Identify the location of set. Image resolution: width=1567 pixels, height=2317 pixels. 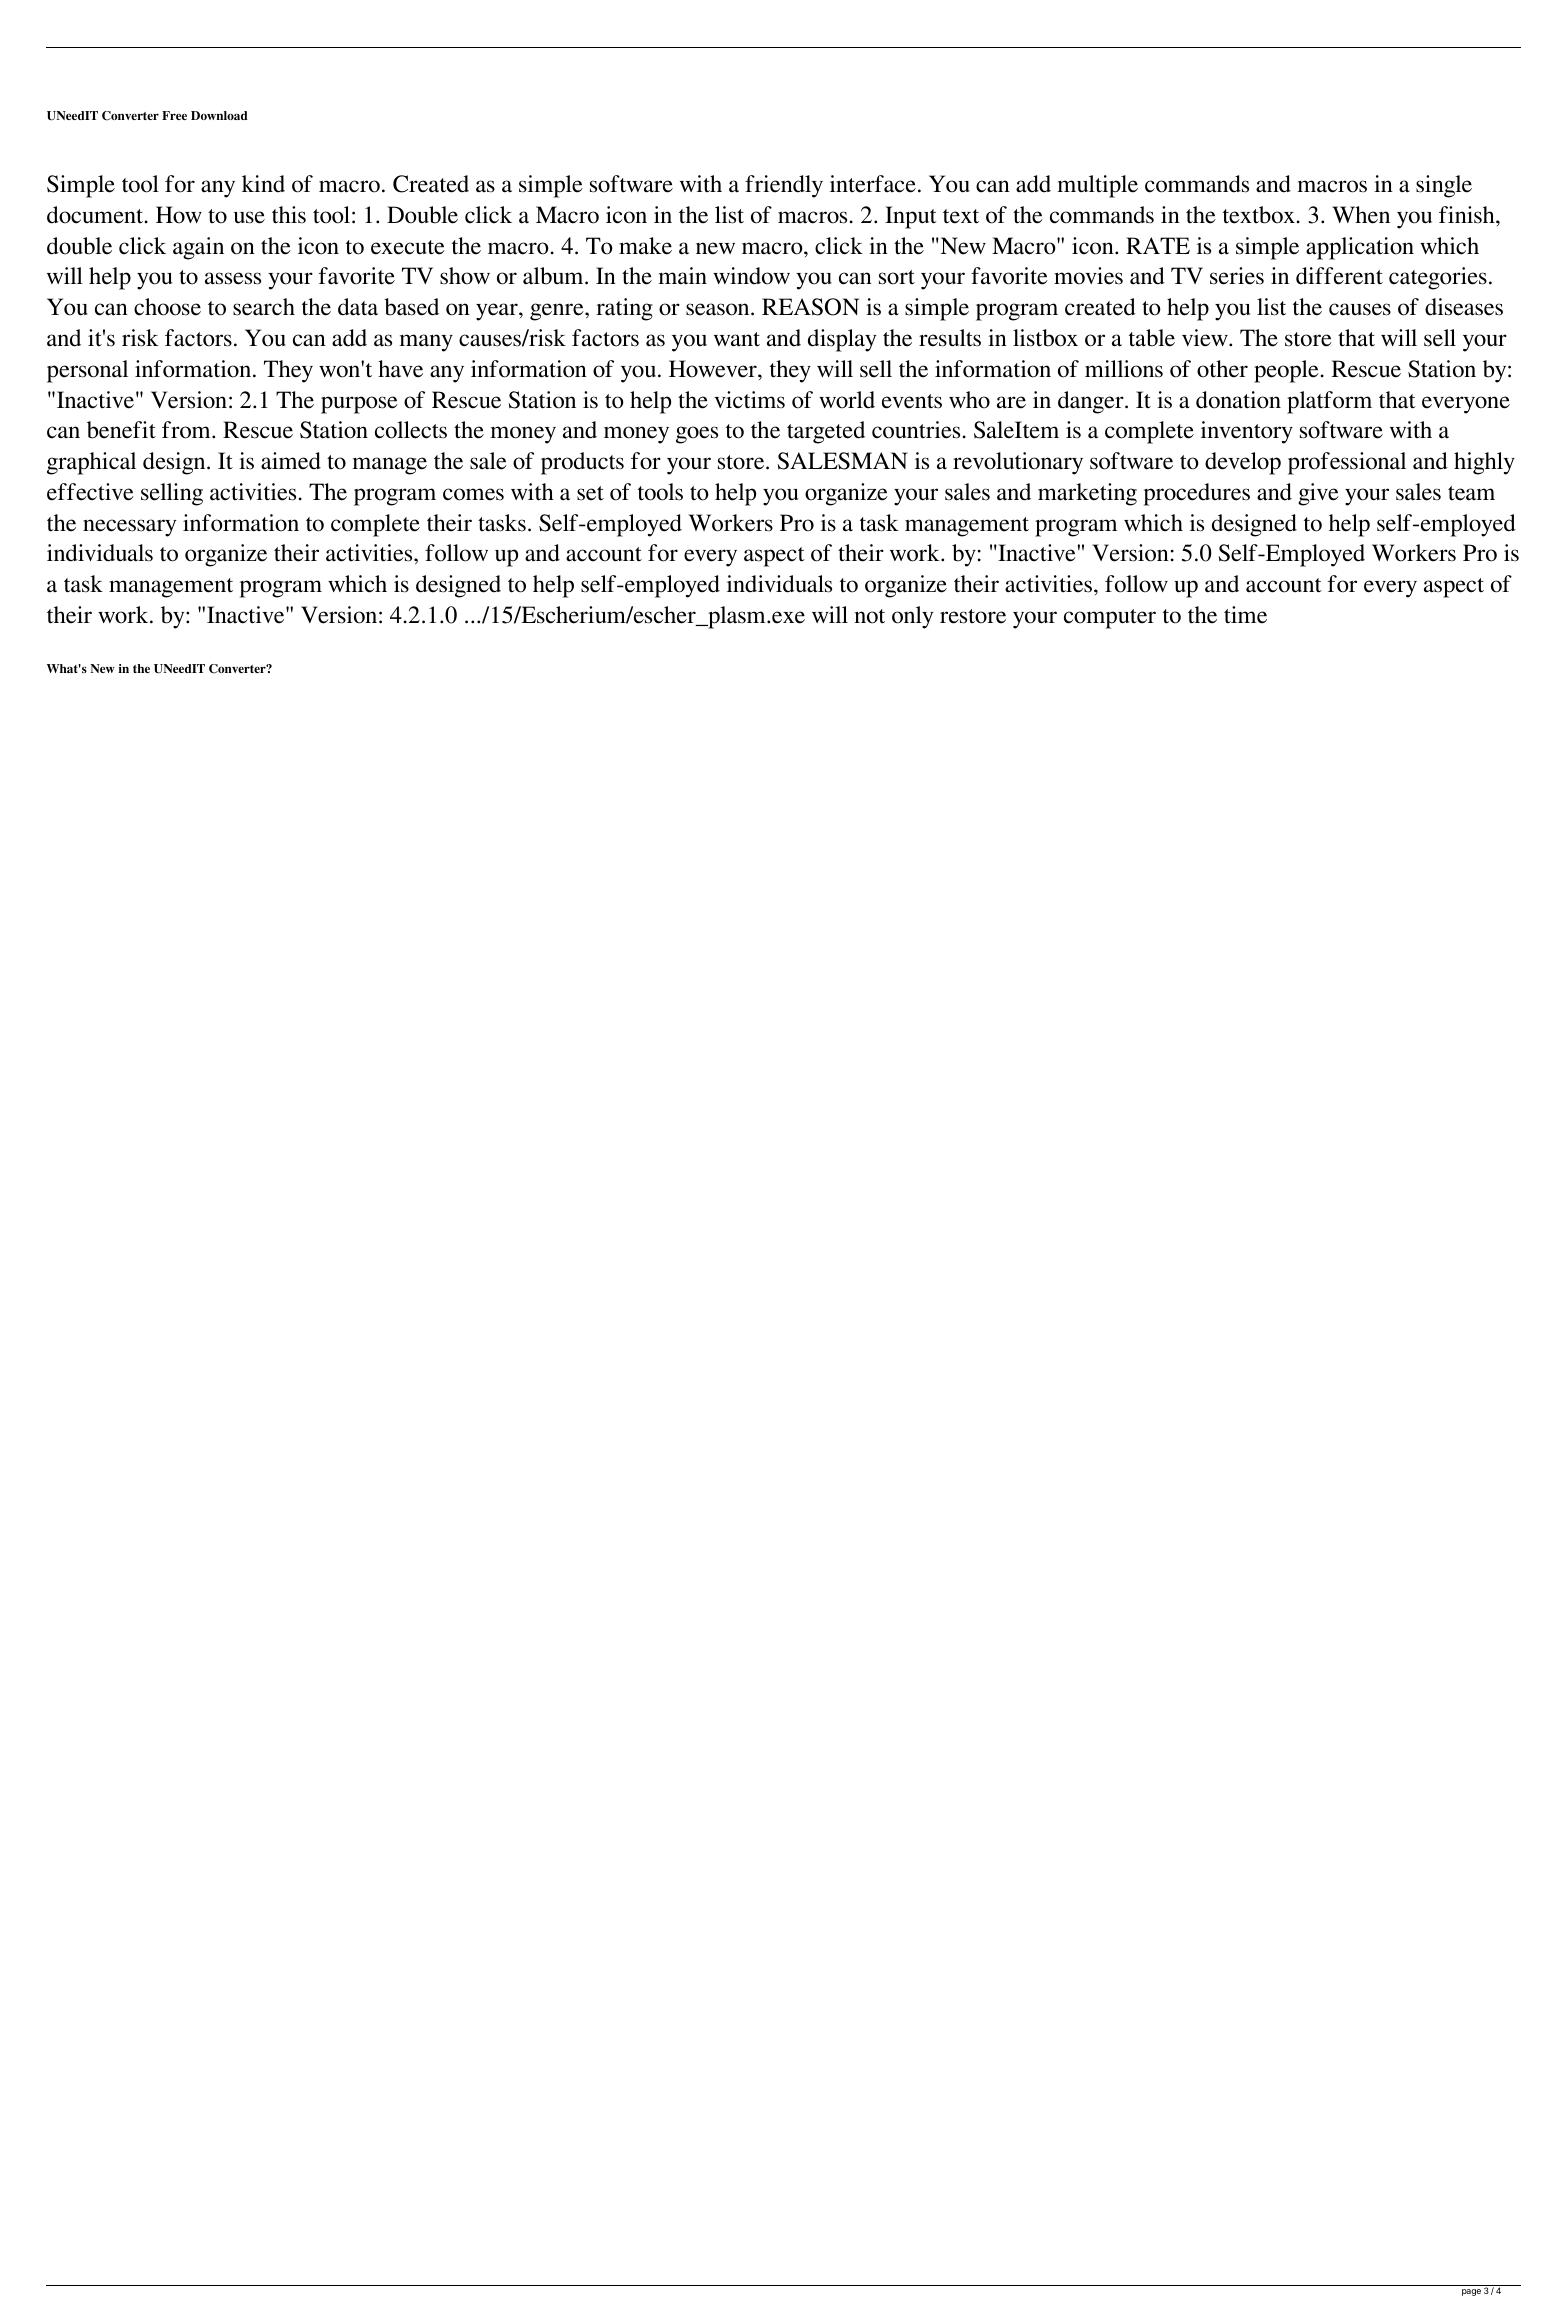
(590, 493).
